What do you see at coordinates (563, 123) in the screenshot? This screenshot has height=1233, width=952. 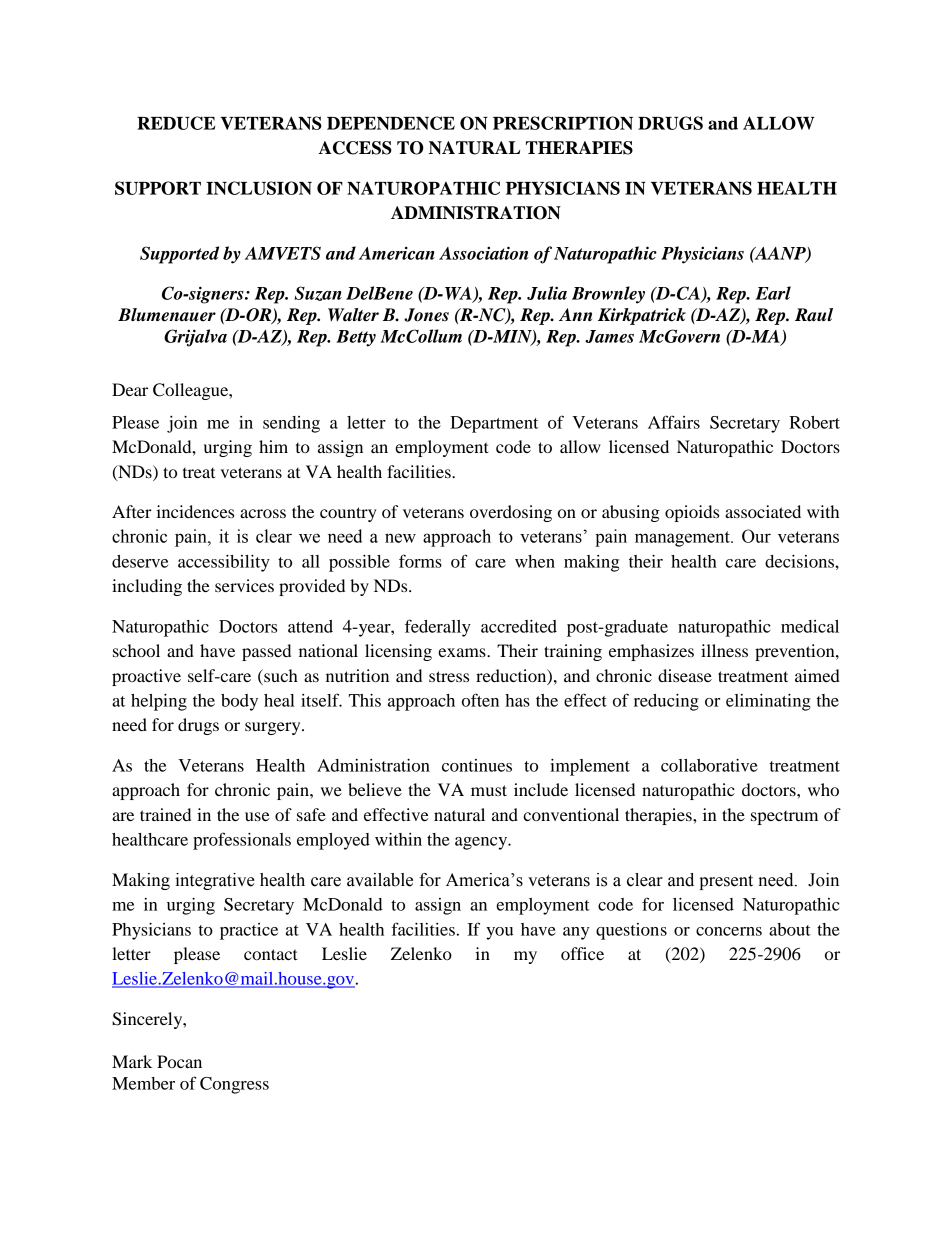 I see `PRESCRIPTION` at bounding box center [563, 123].
